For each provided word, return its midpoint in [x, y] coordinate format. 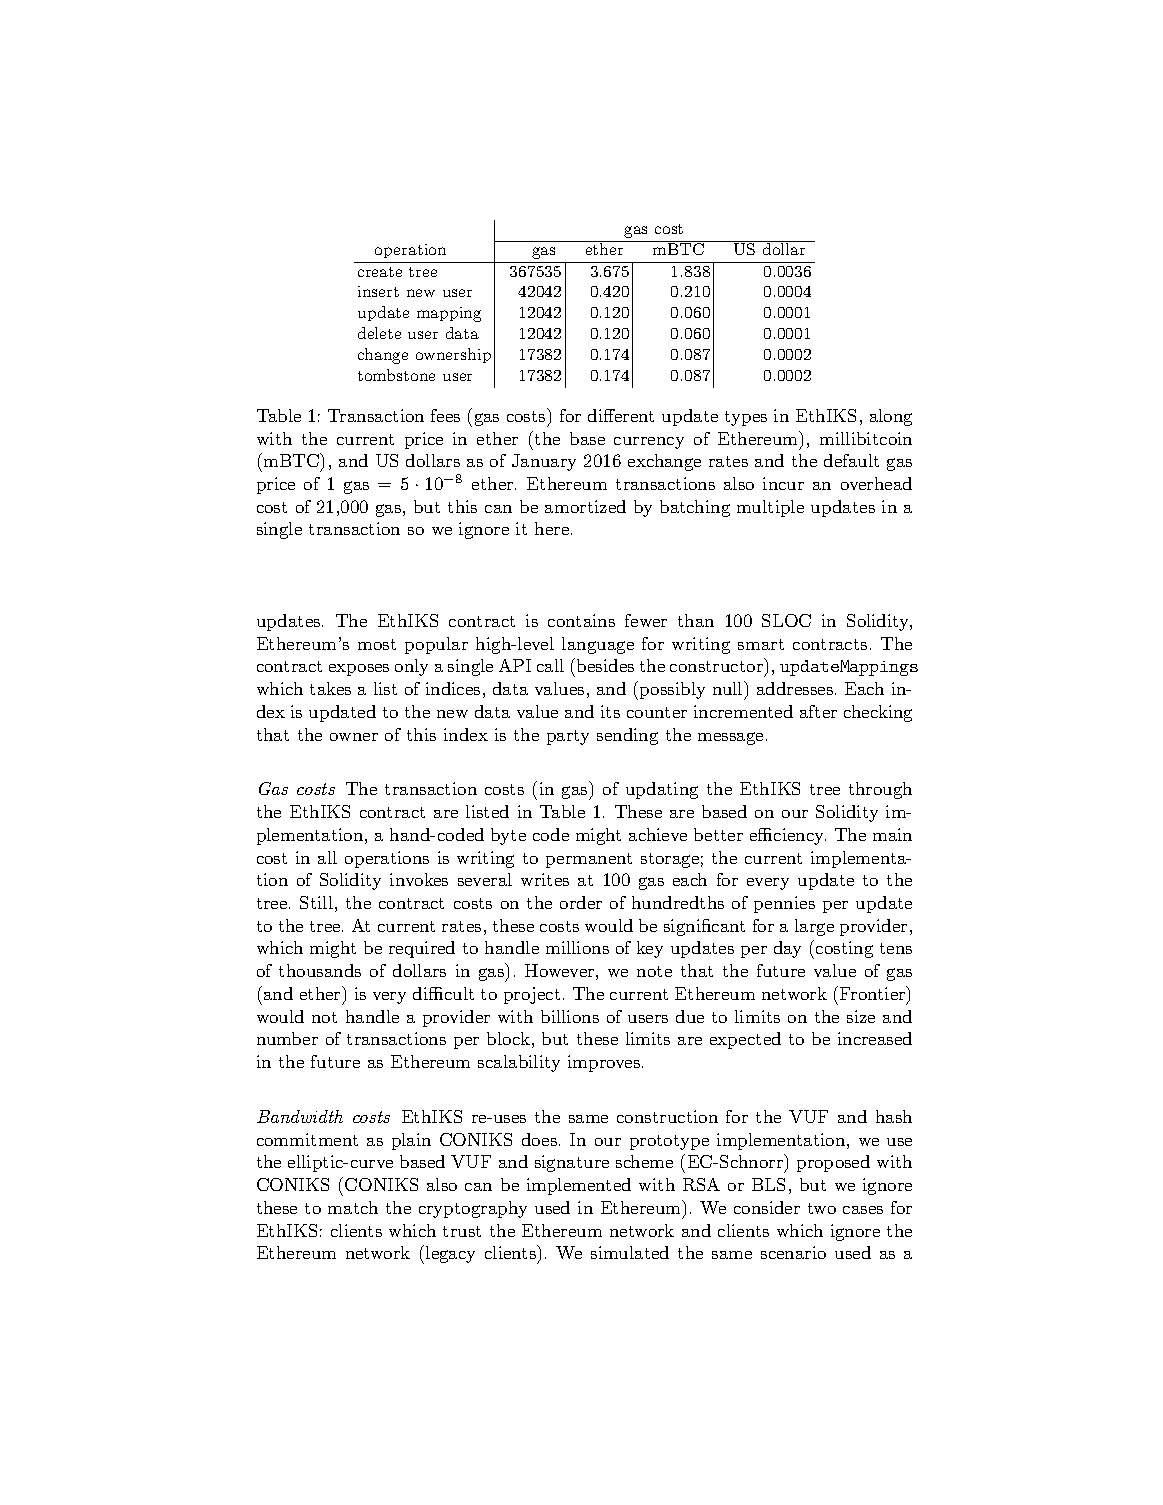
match [353, 1207]
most [377, 644]
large [814, 927]
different [621, 415]
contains [581, 620]
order [581, 902]
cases [863, 1210]
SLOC [786, 620]
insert [378, 291]
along [891, 417]
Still [316, 902]
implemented [579, 1186]
